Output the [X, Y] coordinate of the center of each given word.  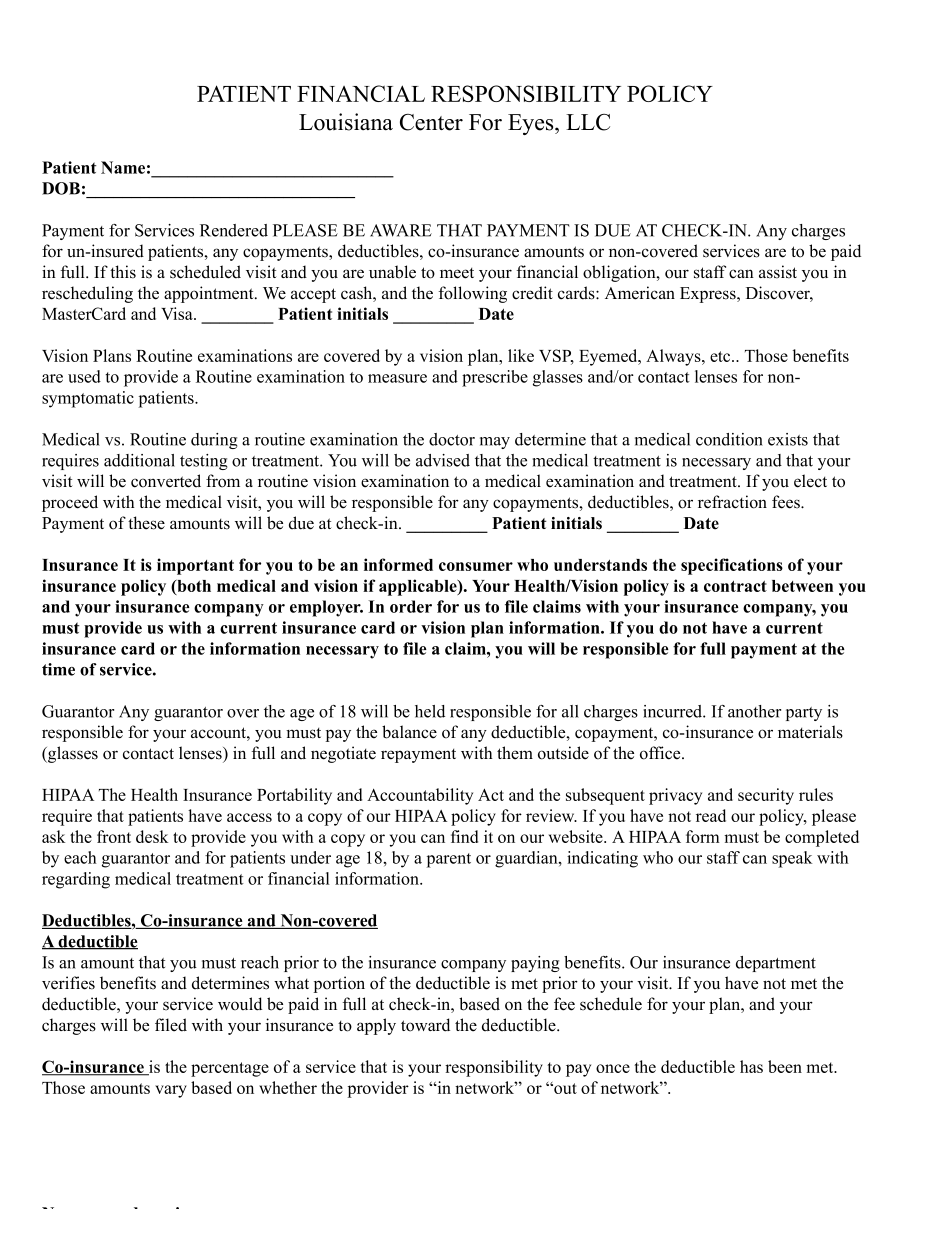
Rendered [234, 230]
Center [431, 122]
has [751, 1066]
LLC [588, 122]
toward [425, 1025]
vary [171, 1091]
